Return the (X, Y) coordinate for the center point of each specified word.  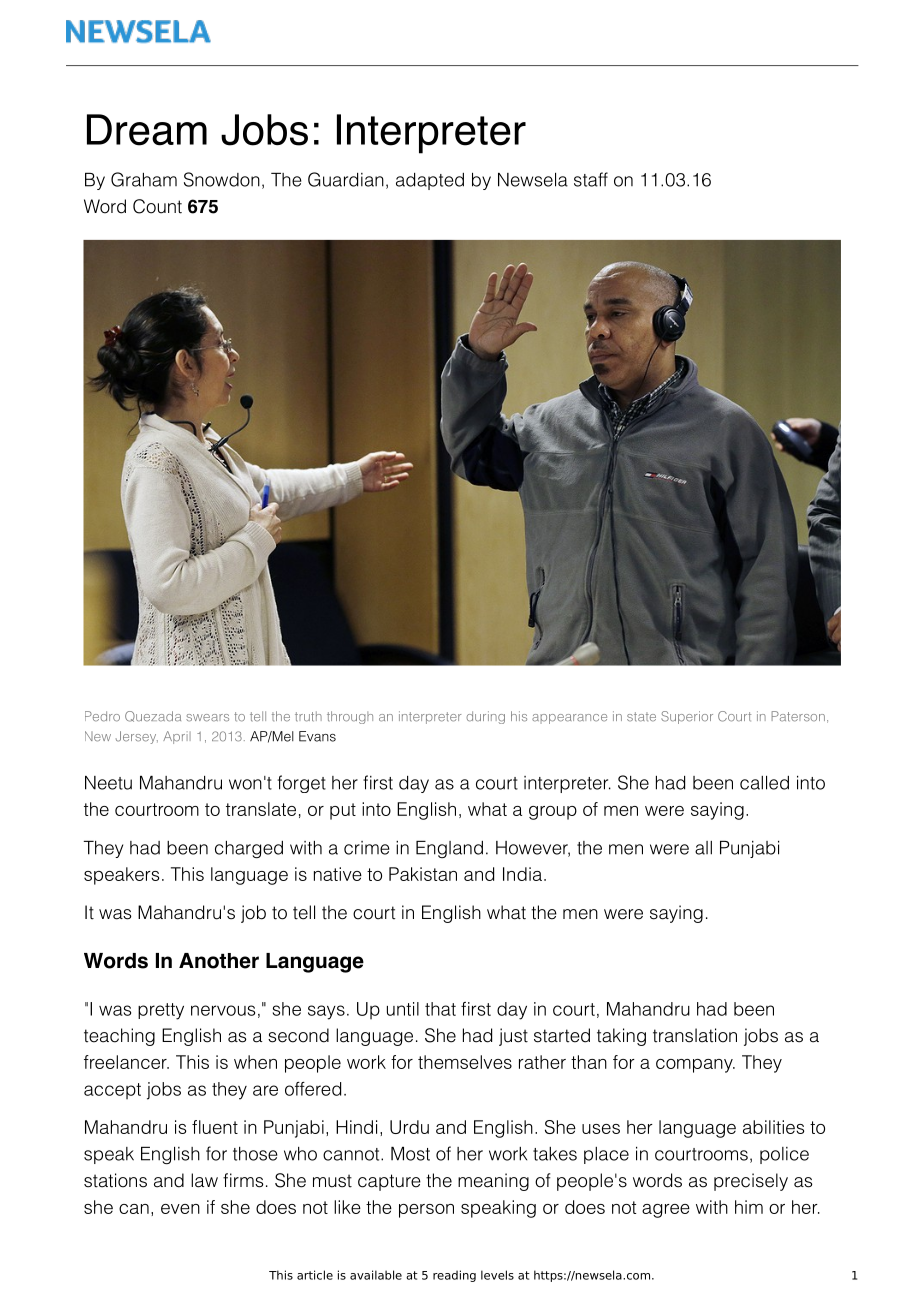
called (764, 783)
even (180, 1209)
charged (249, 849)
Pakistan (423, 874)
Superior (687, 717)
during (485, 717)
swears (207, 718)
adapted (430, 181)
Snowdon (222, 179)
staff (591, 179)
